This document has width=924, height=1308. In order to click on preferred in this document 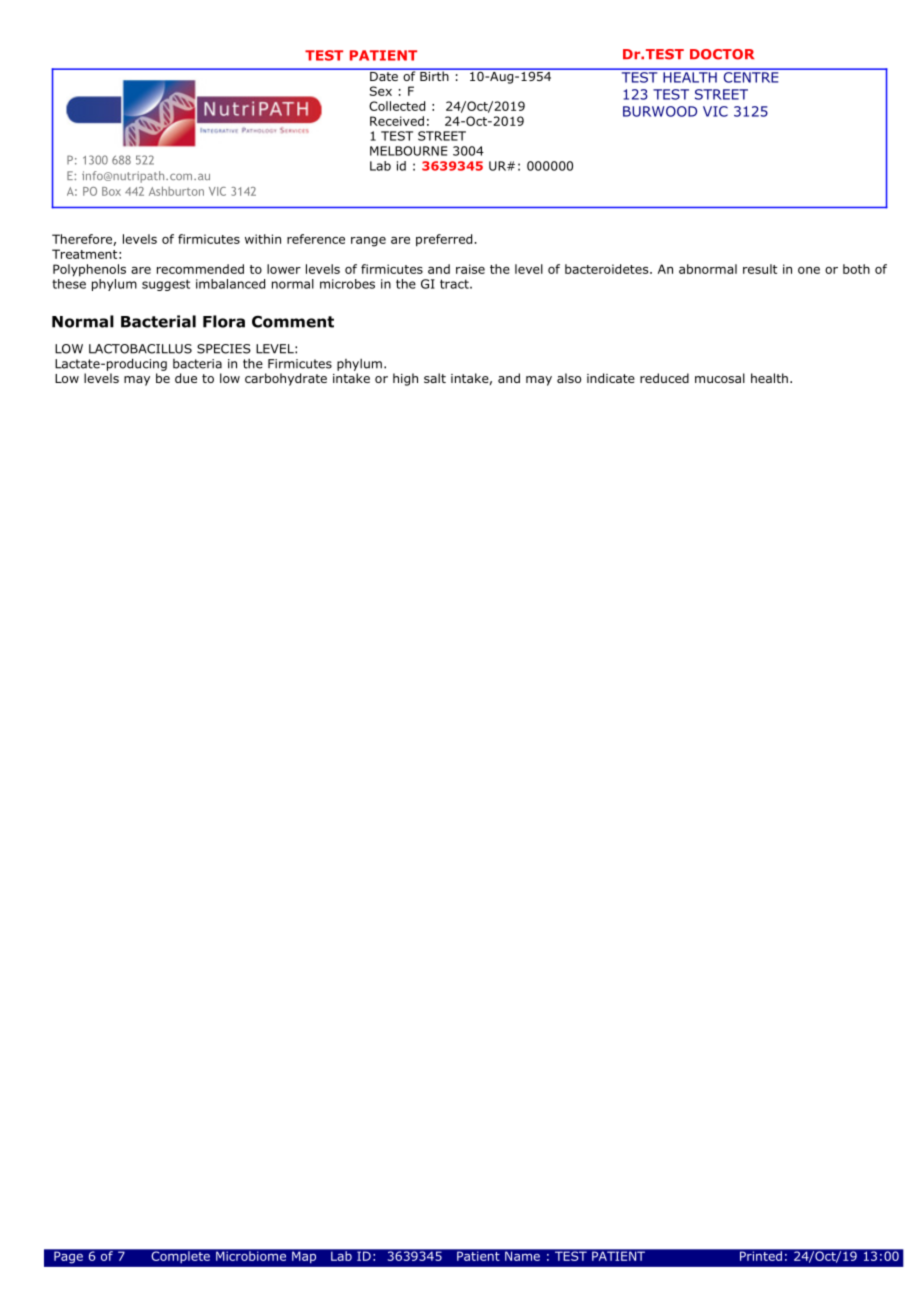, I will do `click(445, 240)`.
